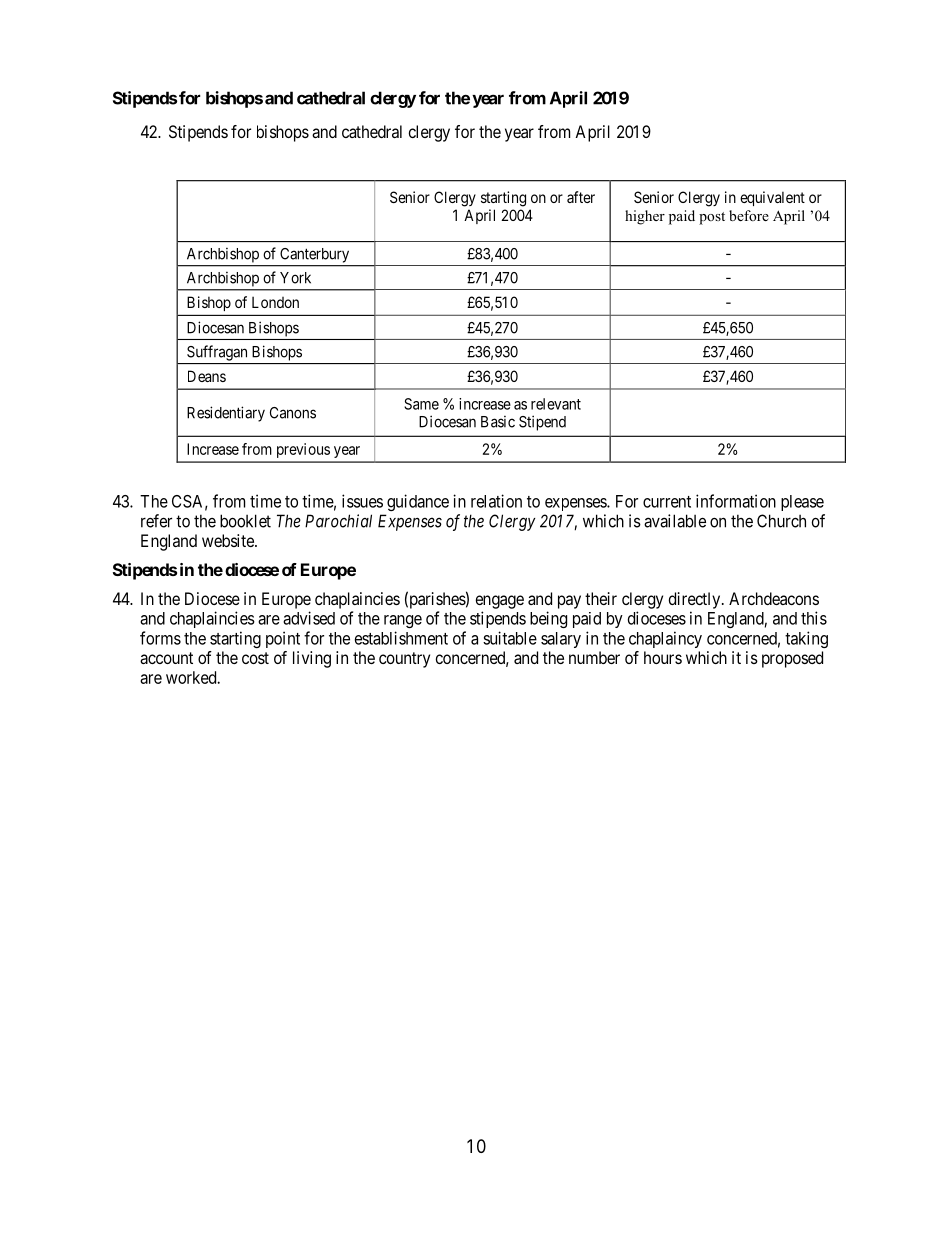 The image size is (952, 1233). I want to click on cost, so click(255, 658).
